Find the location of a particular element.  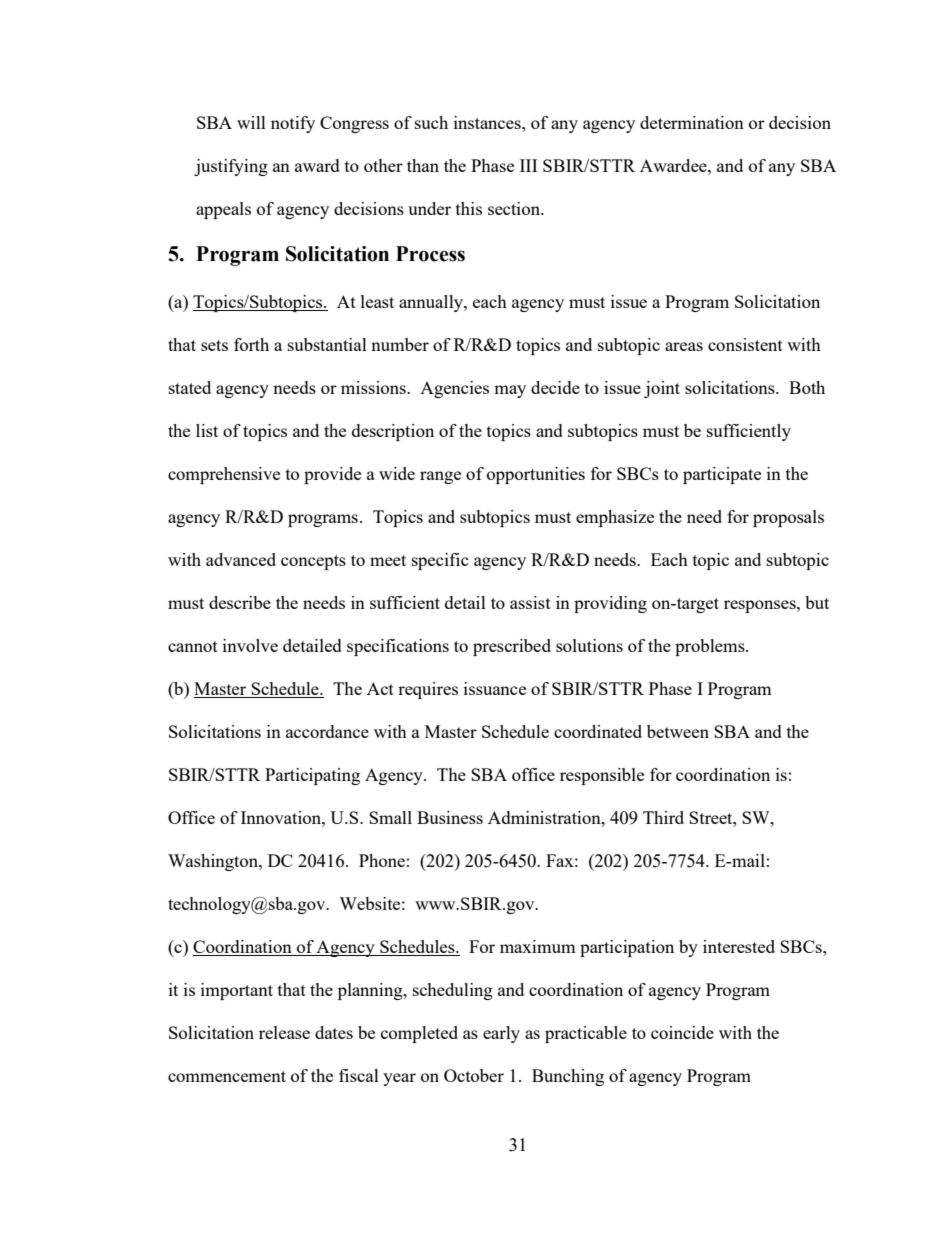

III is located at coordinates (528, 165).
